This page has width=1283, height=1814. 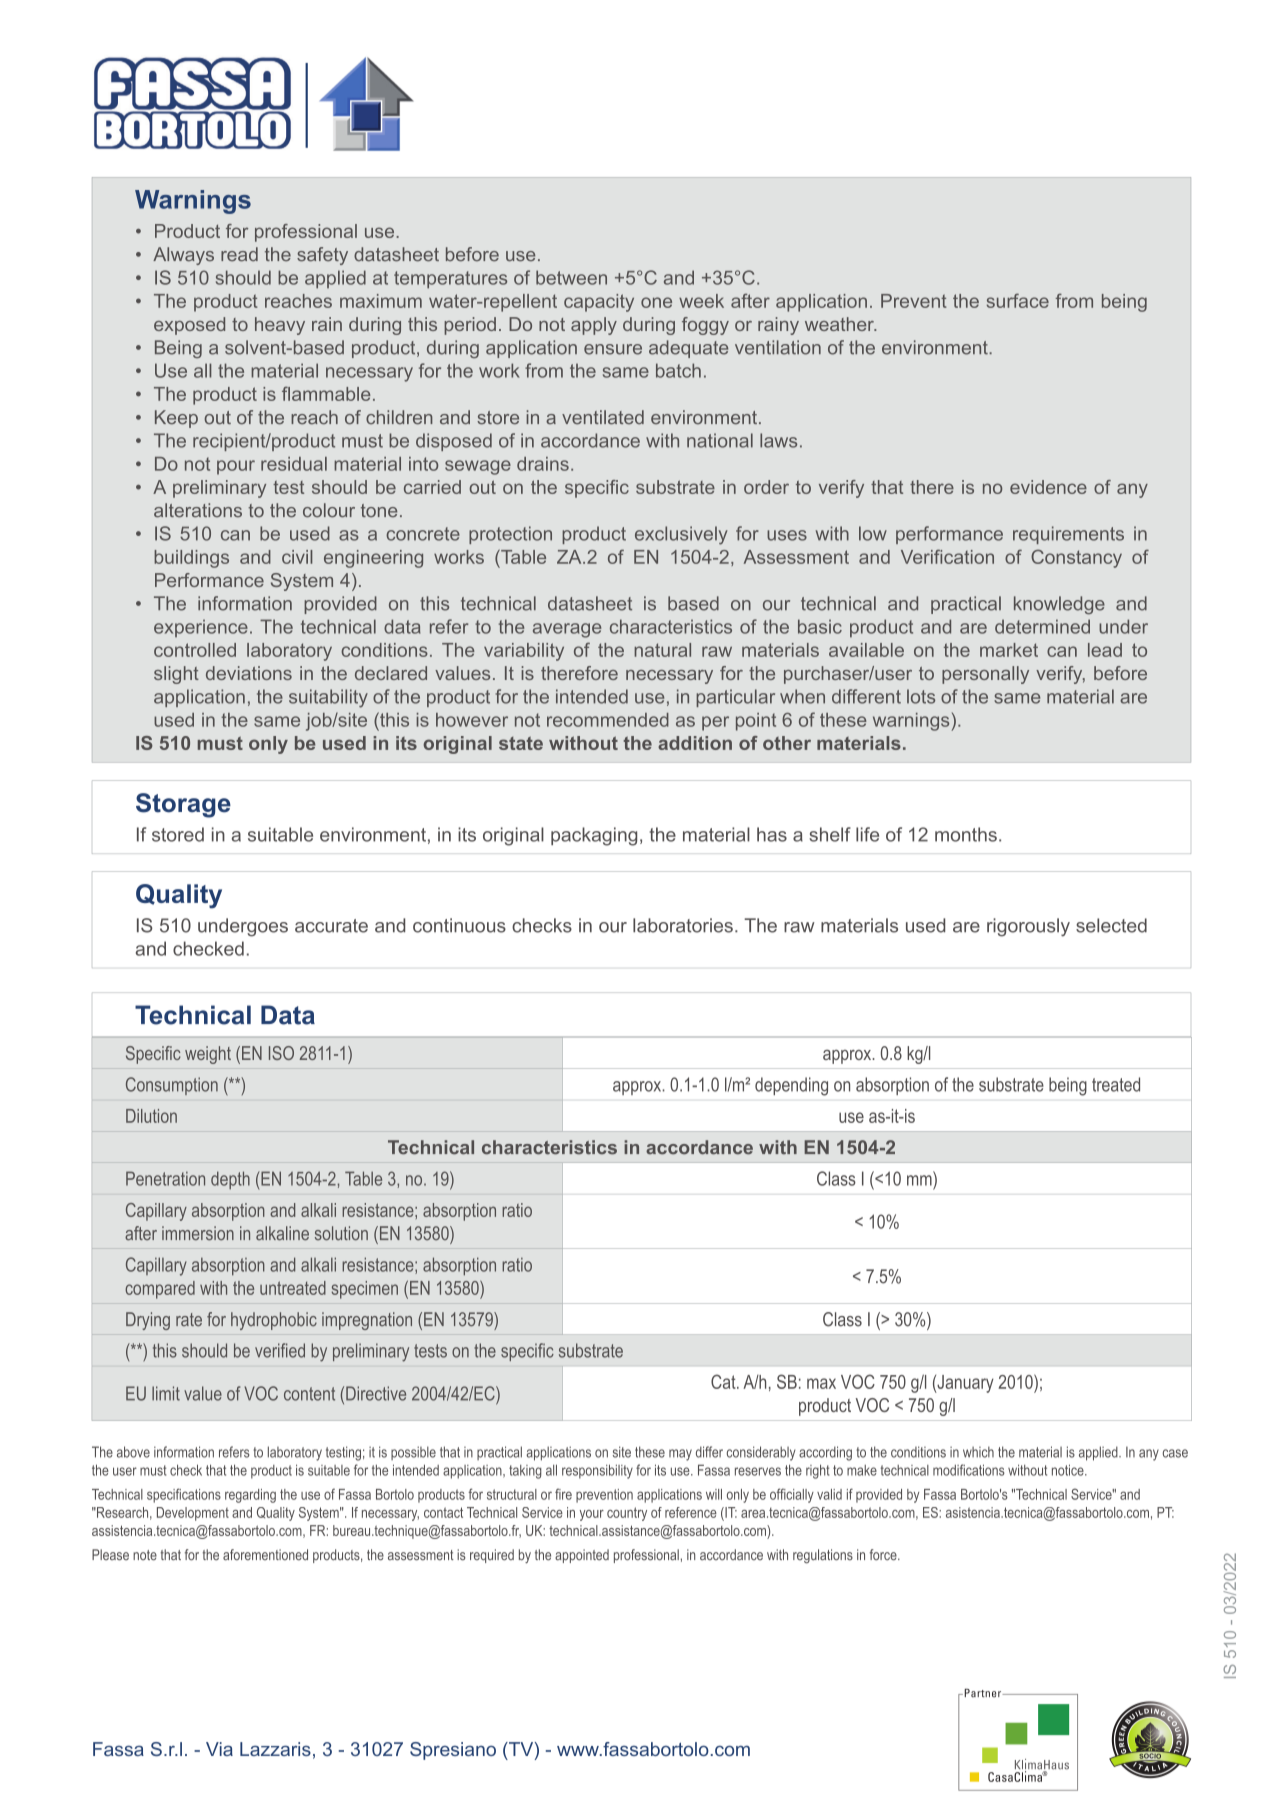 I want to click on regarding, so click(x=250, y=1496).
